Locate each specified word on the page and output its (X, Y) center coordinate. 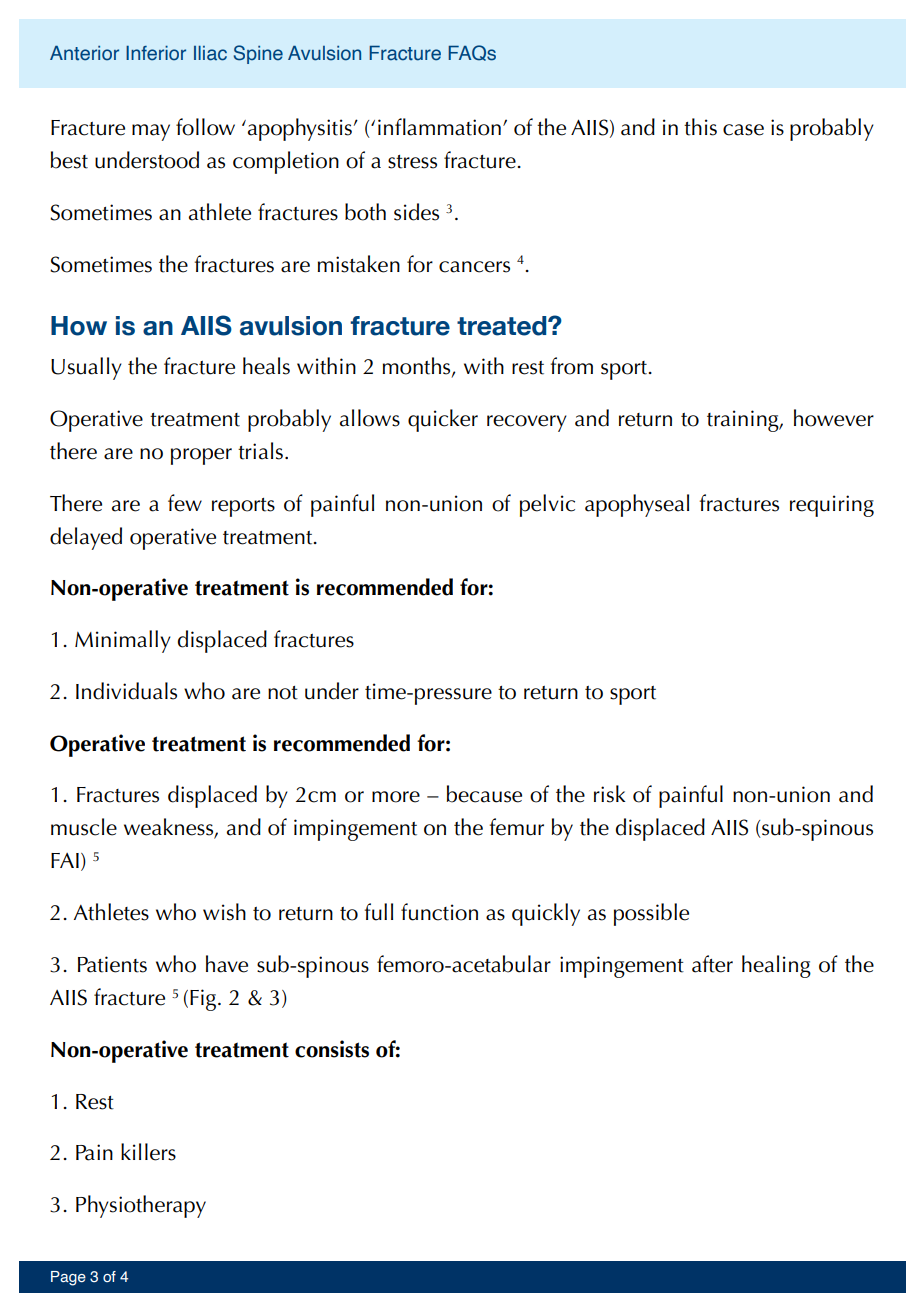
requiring (832, 506)
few (185, 503)
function (439, 912)
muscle (84, 827)
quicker (443, 420)
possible (651, 914)
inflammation (439, 127)
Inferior (156, 53)
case (743, 130)
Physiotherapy (141, 1206)
